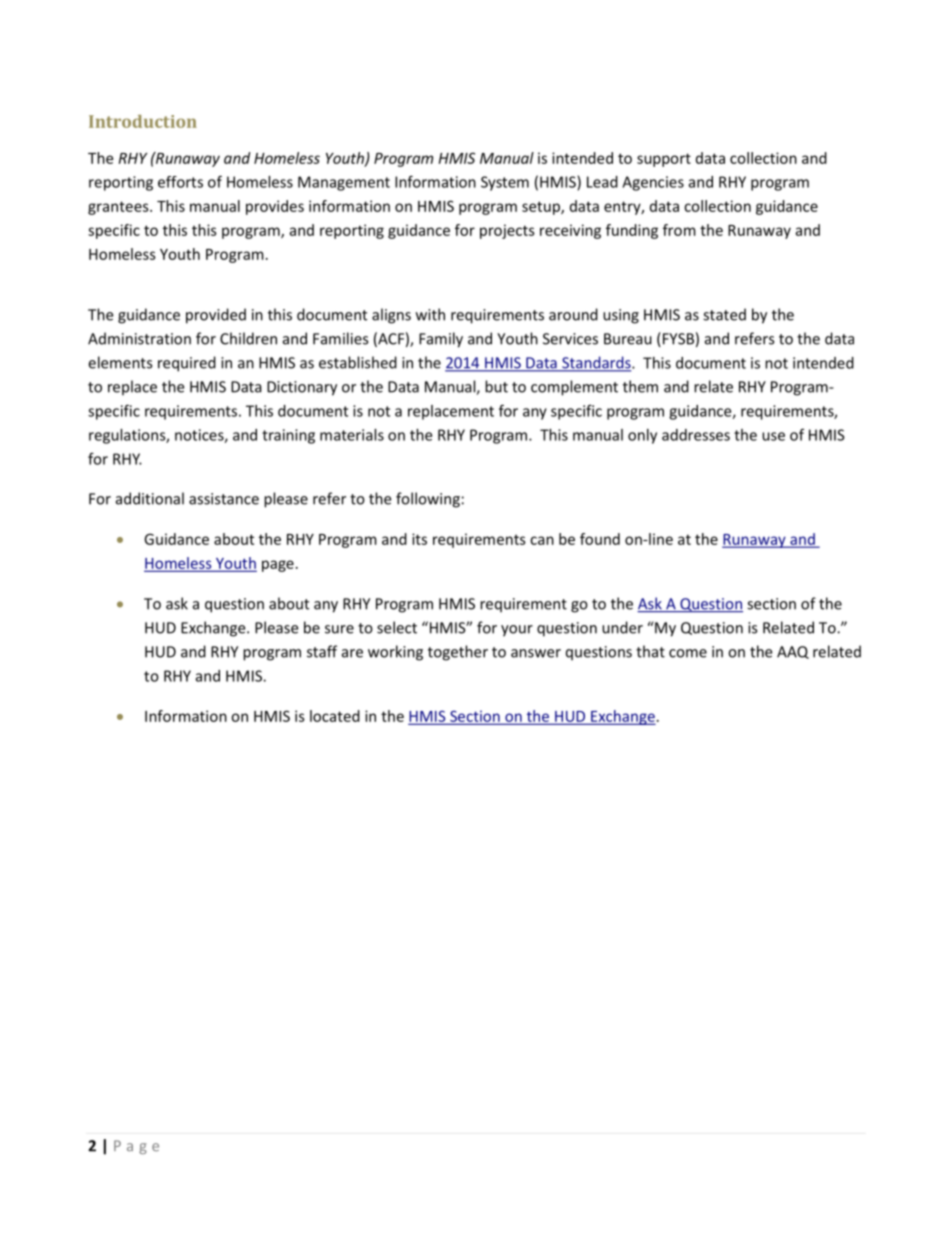 The height and width of the image is (1233, 952). What do you see at coordinates (458, 653) in the image?
I see `together` at bounding box center [458, 653].
